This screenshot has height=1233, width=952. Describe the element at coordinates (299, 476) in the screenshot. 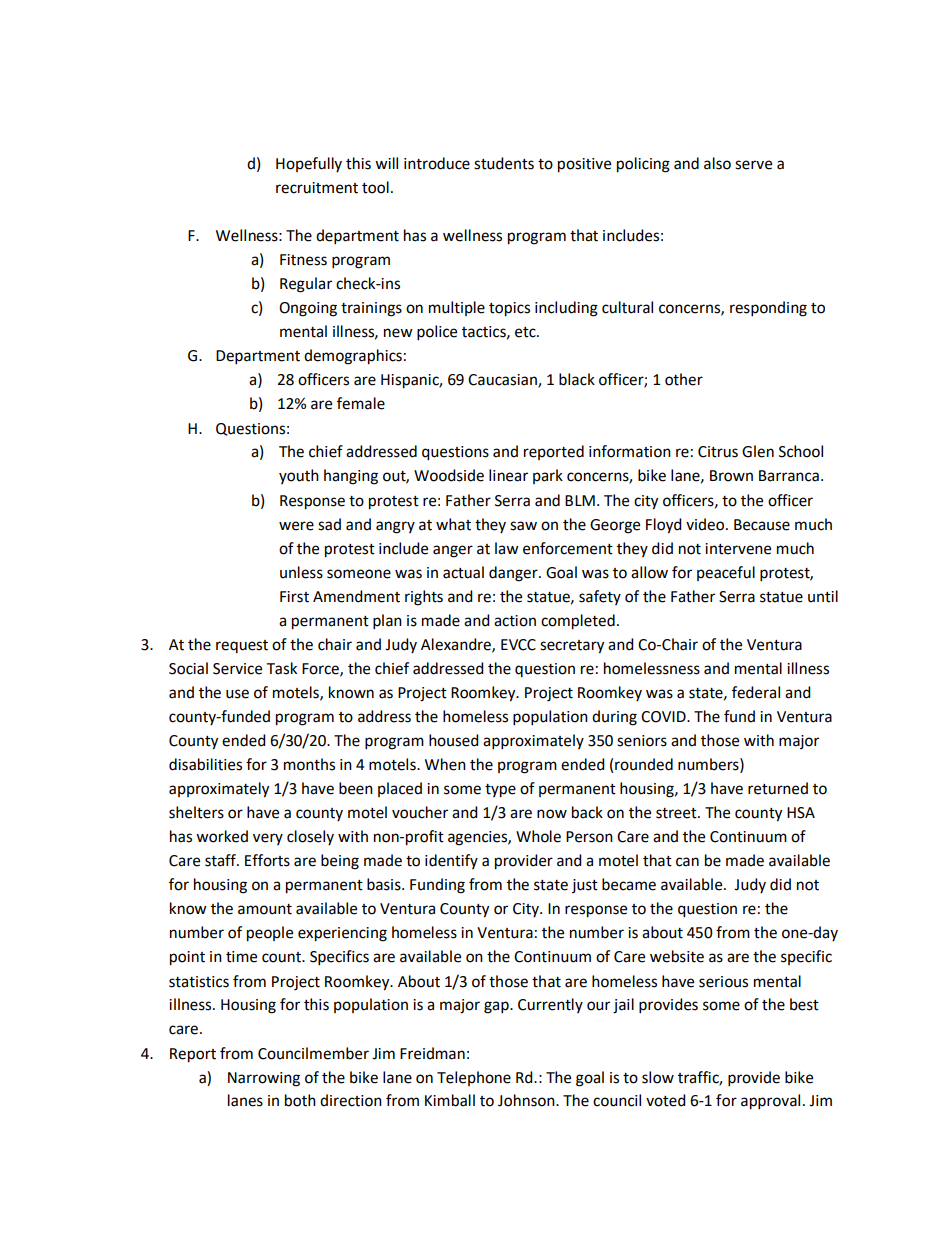

I see `youth` at that location.
